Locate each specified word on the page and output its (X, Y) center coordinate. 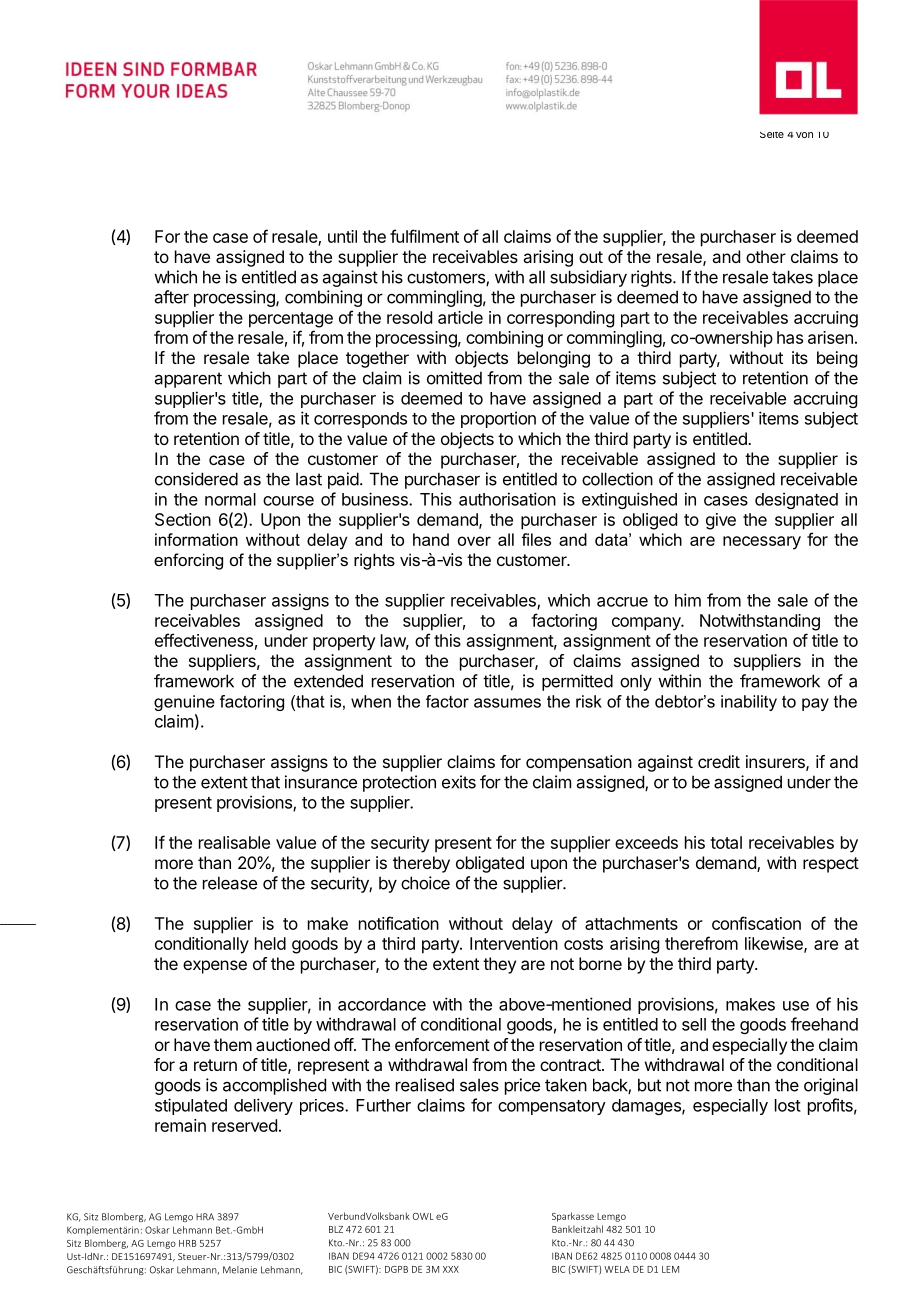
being (837, 359)
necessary (762, 543)
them (233, 1044)
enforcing (188, 561)
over (474, 541)
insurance (321, 782)
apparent (188, 380)
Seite (772, 135)
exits (459, 782)
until (342, 236)
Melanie (240, 1270)
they (499, 965)
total (726, 842)
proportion (498, 419)
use (796, 1006)
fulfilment (424, 236)
